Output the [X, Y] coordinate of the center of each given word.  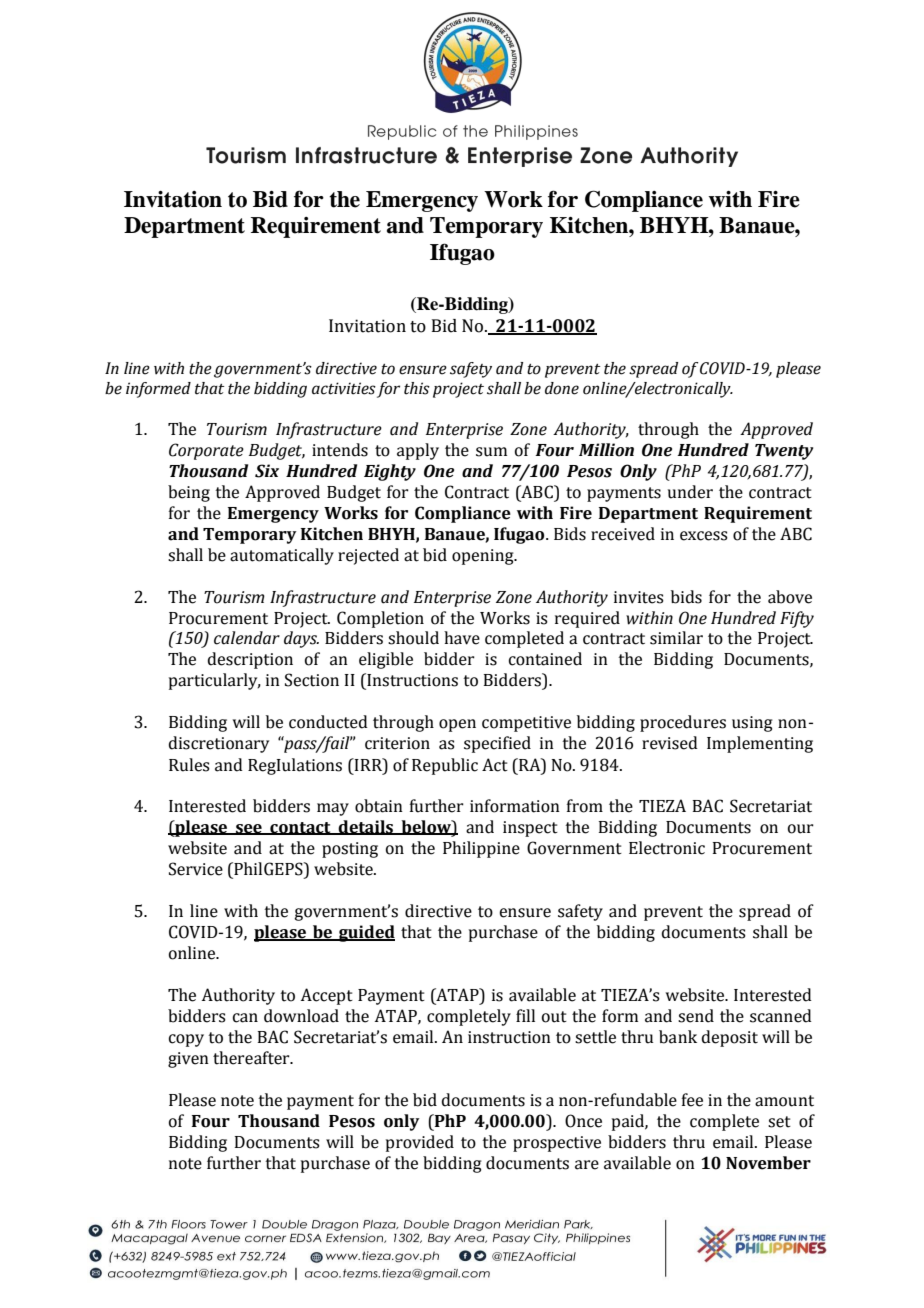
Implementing [760, 744]
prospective [557, 1144]
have [462, 638]
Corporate [206, 451]
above [790, 597]
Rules [189, 765]
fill [525, 1015]
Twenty [784, 452]
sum [491, 452]
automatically [282, 556]
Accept [326, 996]
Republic [445, 766]
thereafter [252, 1058]
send [696, 1016]
